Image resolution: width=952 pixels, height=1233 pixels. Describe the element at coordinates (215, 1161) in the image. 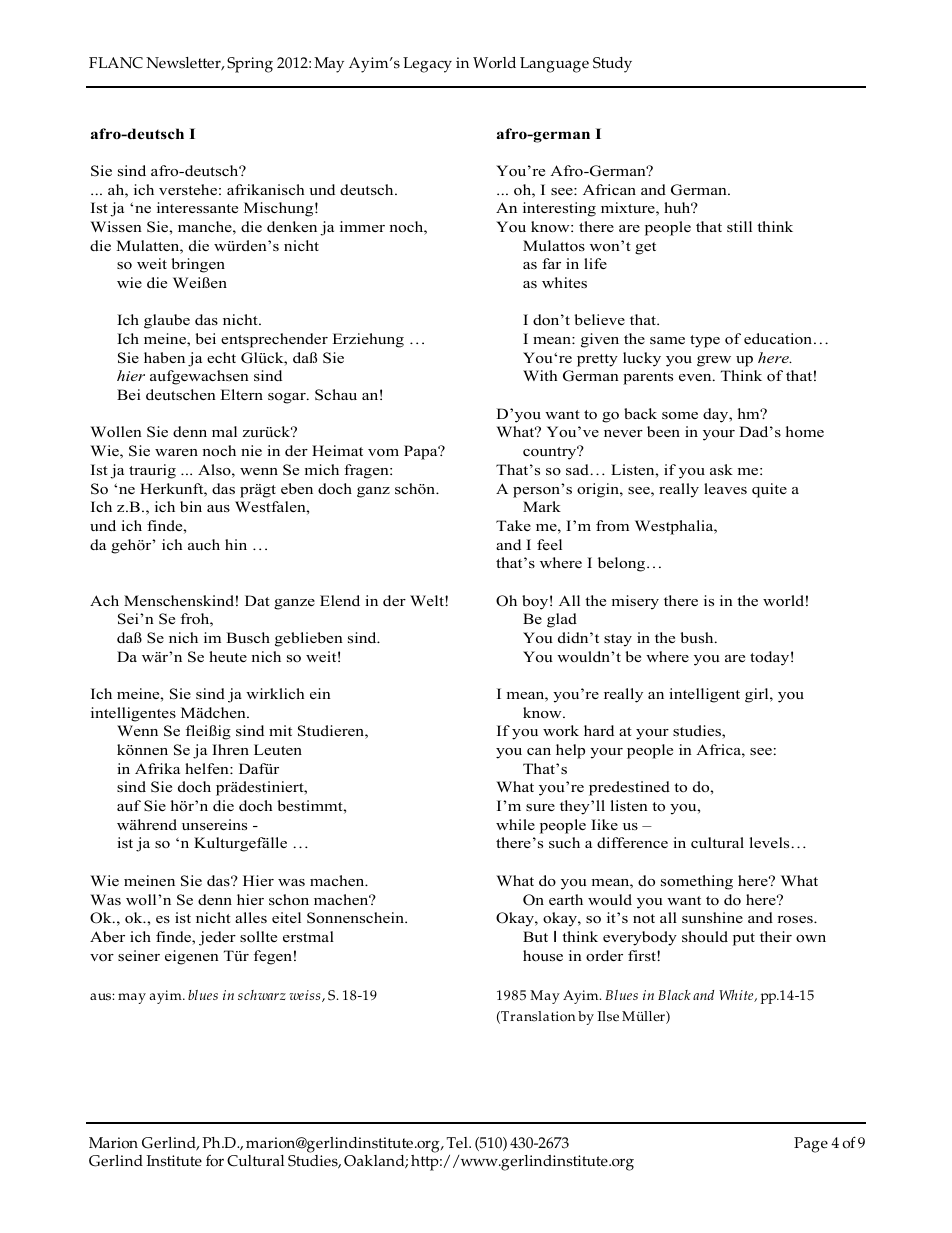

I see `for` at that location.
